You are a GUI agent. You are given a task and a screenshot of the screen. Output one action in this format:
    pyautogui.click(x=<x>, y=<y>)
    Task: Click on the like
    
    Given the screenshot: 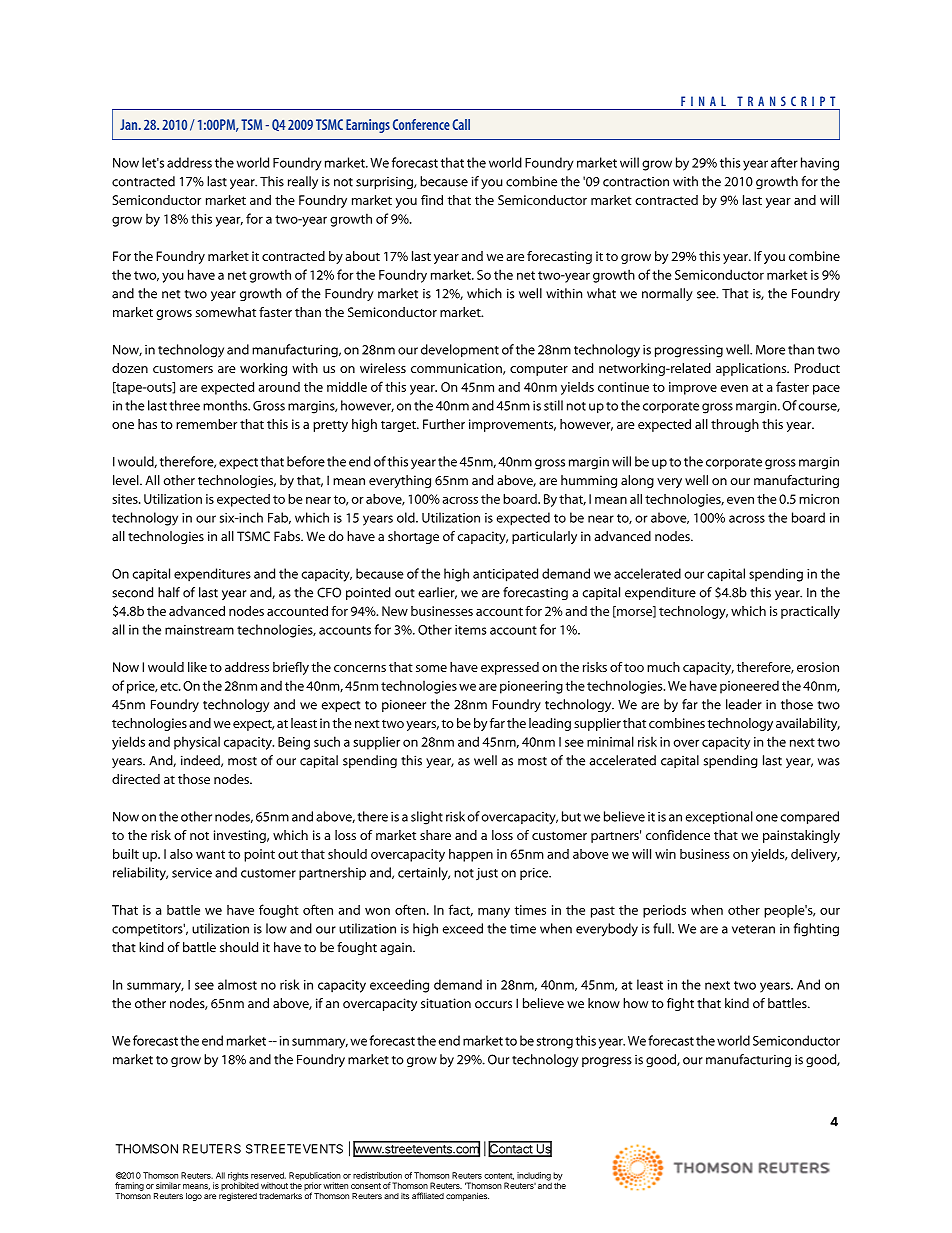 What is the action you would take?
    pyautogui.click(x=197, y=667)
